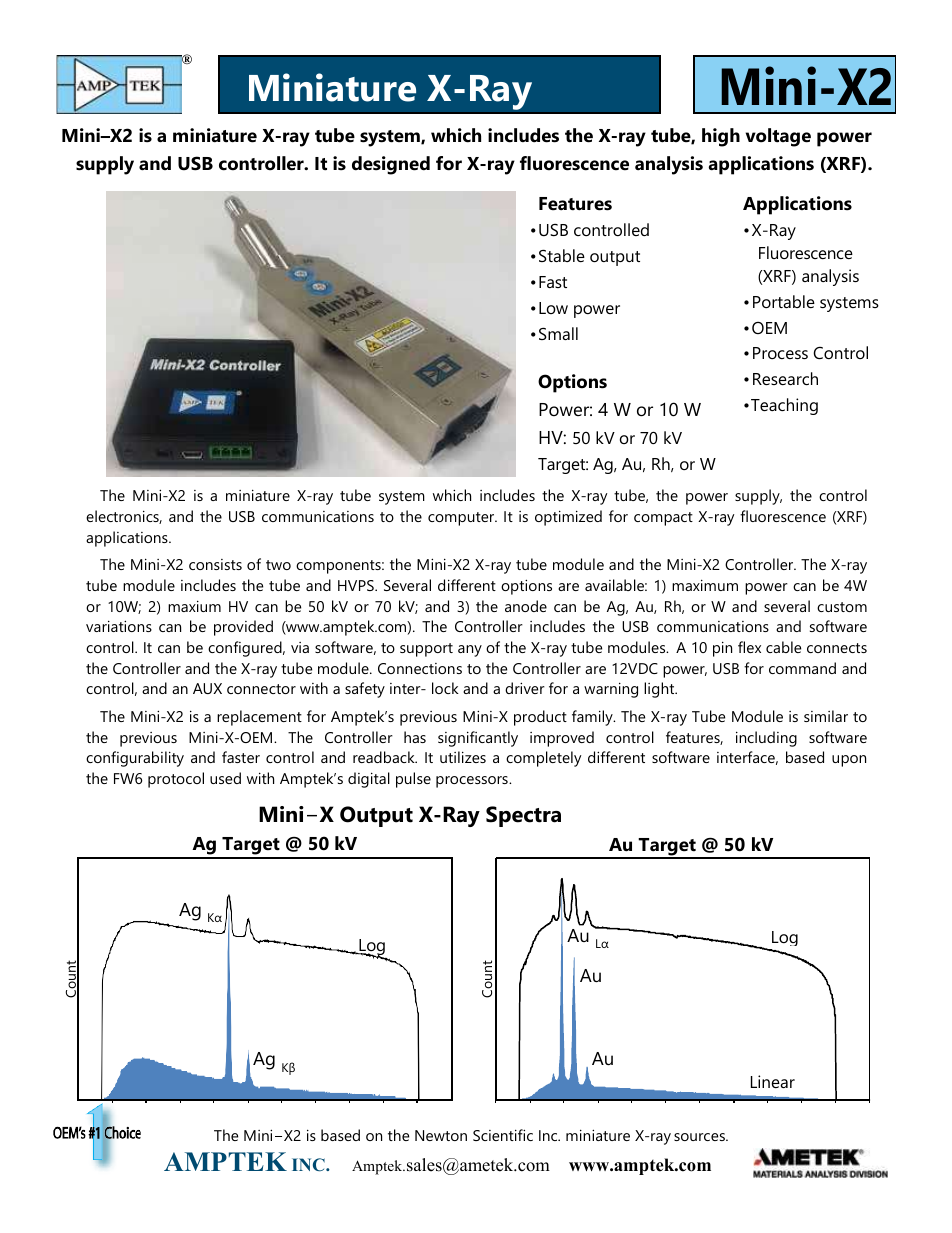 The image size is (952, 1233). Describe the element at coordinates (462, 519) in the screenshot. I see `computer` at that location.
